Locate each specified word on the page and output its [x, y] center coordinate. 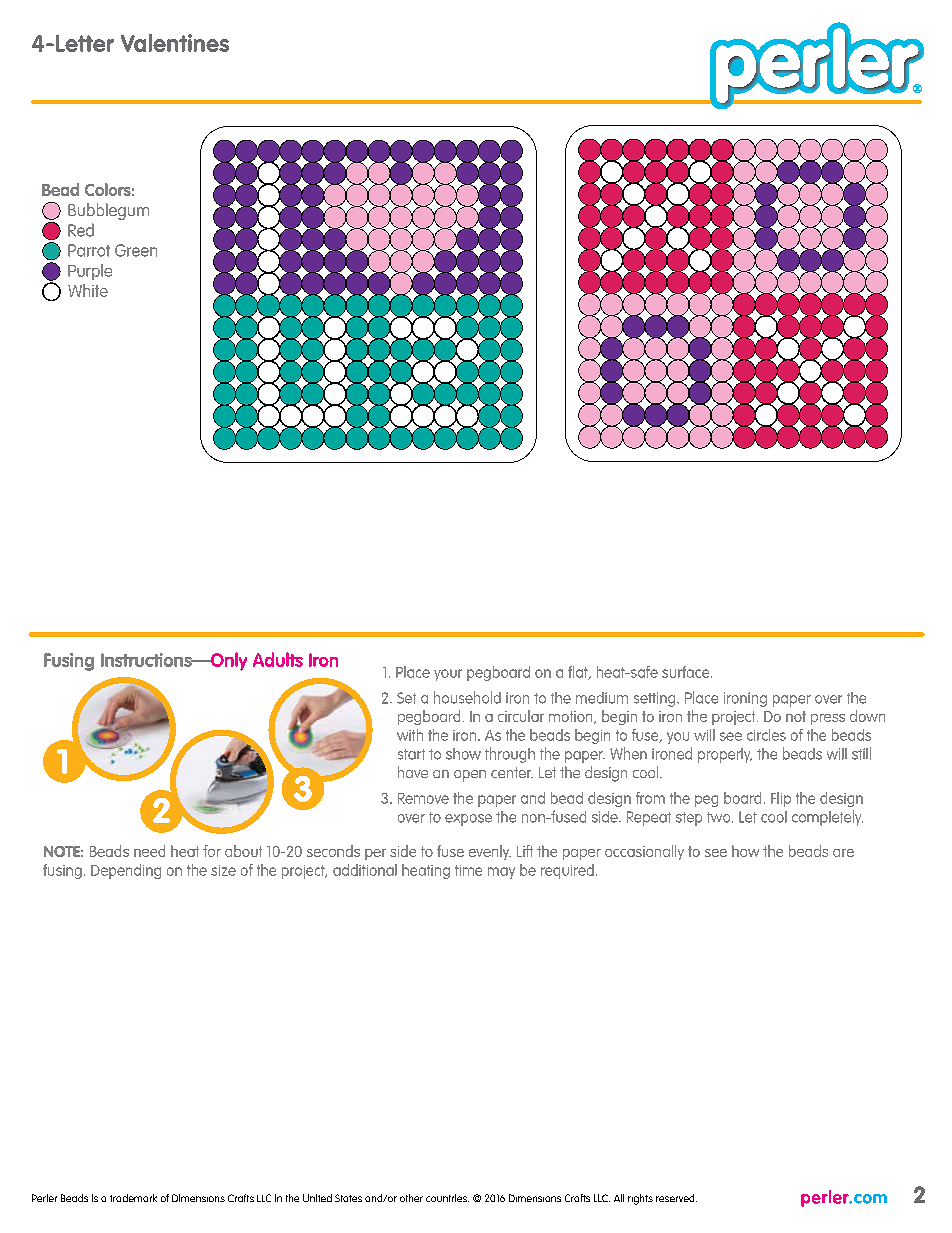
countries [447, 1198]
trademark [133, 1198]
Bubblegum [108, 211]
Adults [278, 659]
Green [136, 250]
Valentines [175, 43]
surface [687, 672]
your [448, 675]
